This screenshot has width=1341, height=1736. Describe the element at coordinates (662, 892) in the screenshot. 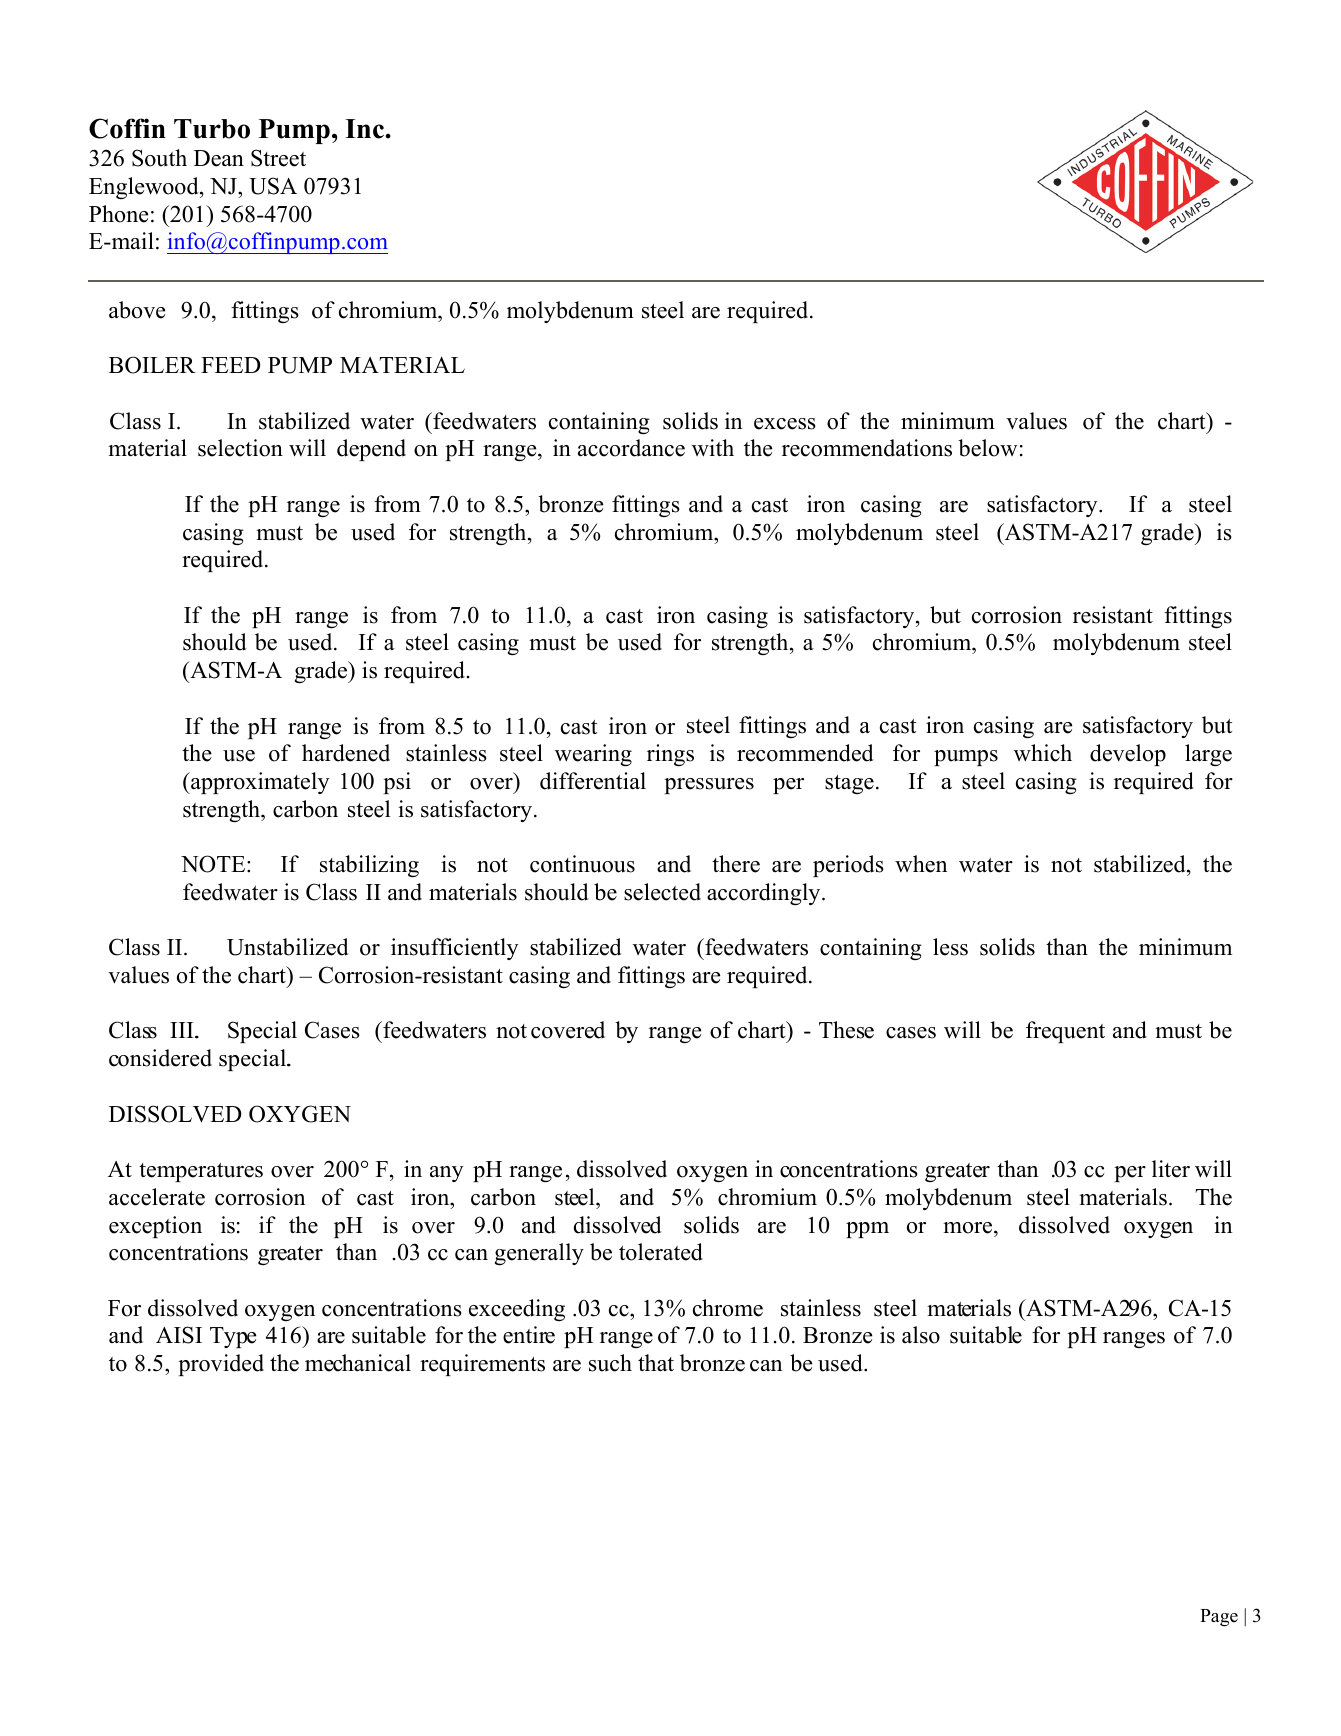

I see `selected` at that location.
